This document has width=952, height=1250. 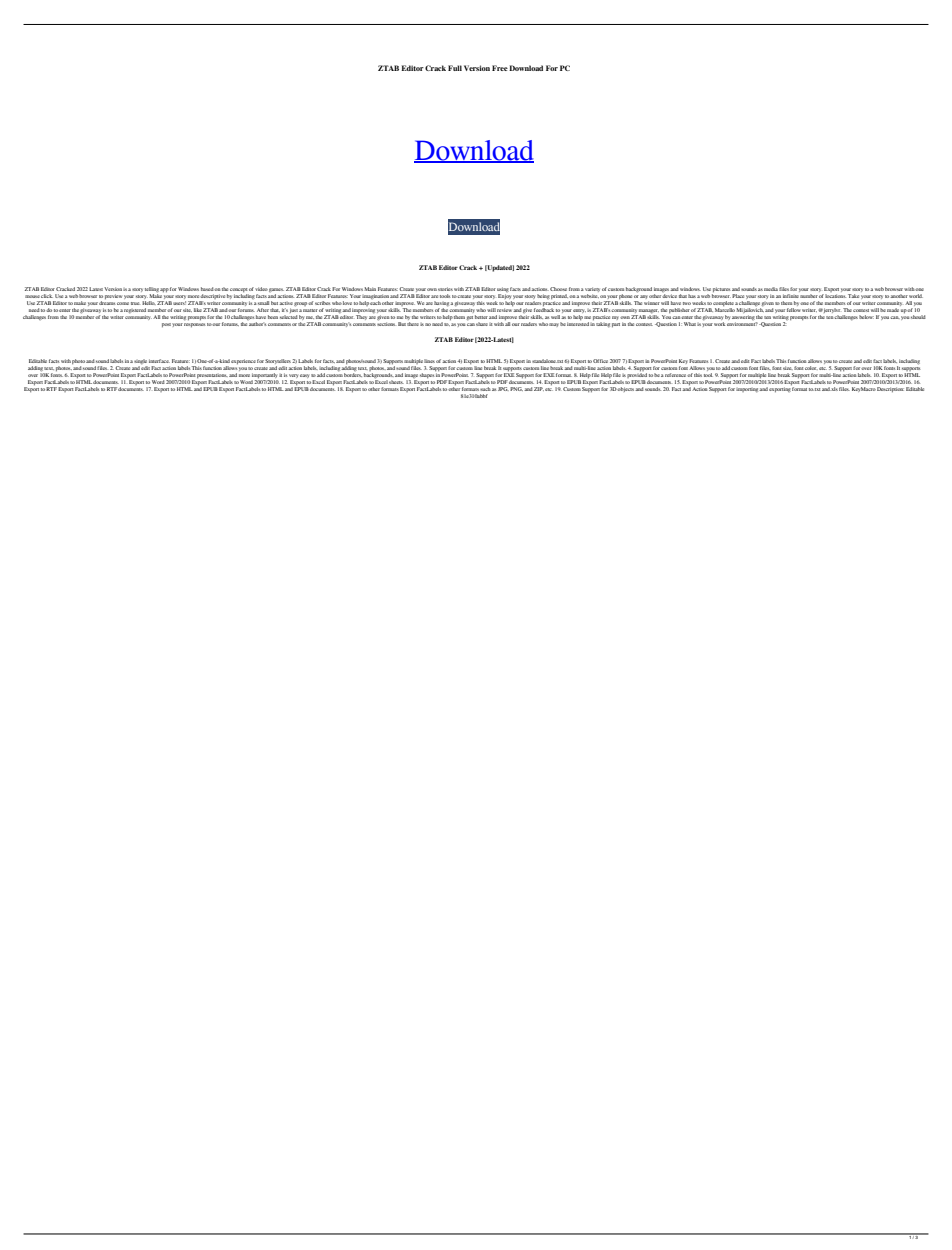 I want to click on based, so click(x=208, y=289).
